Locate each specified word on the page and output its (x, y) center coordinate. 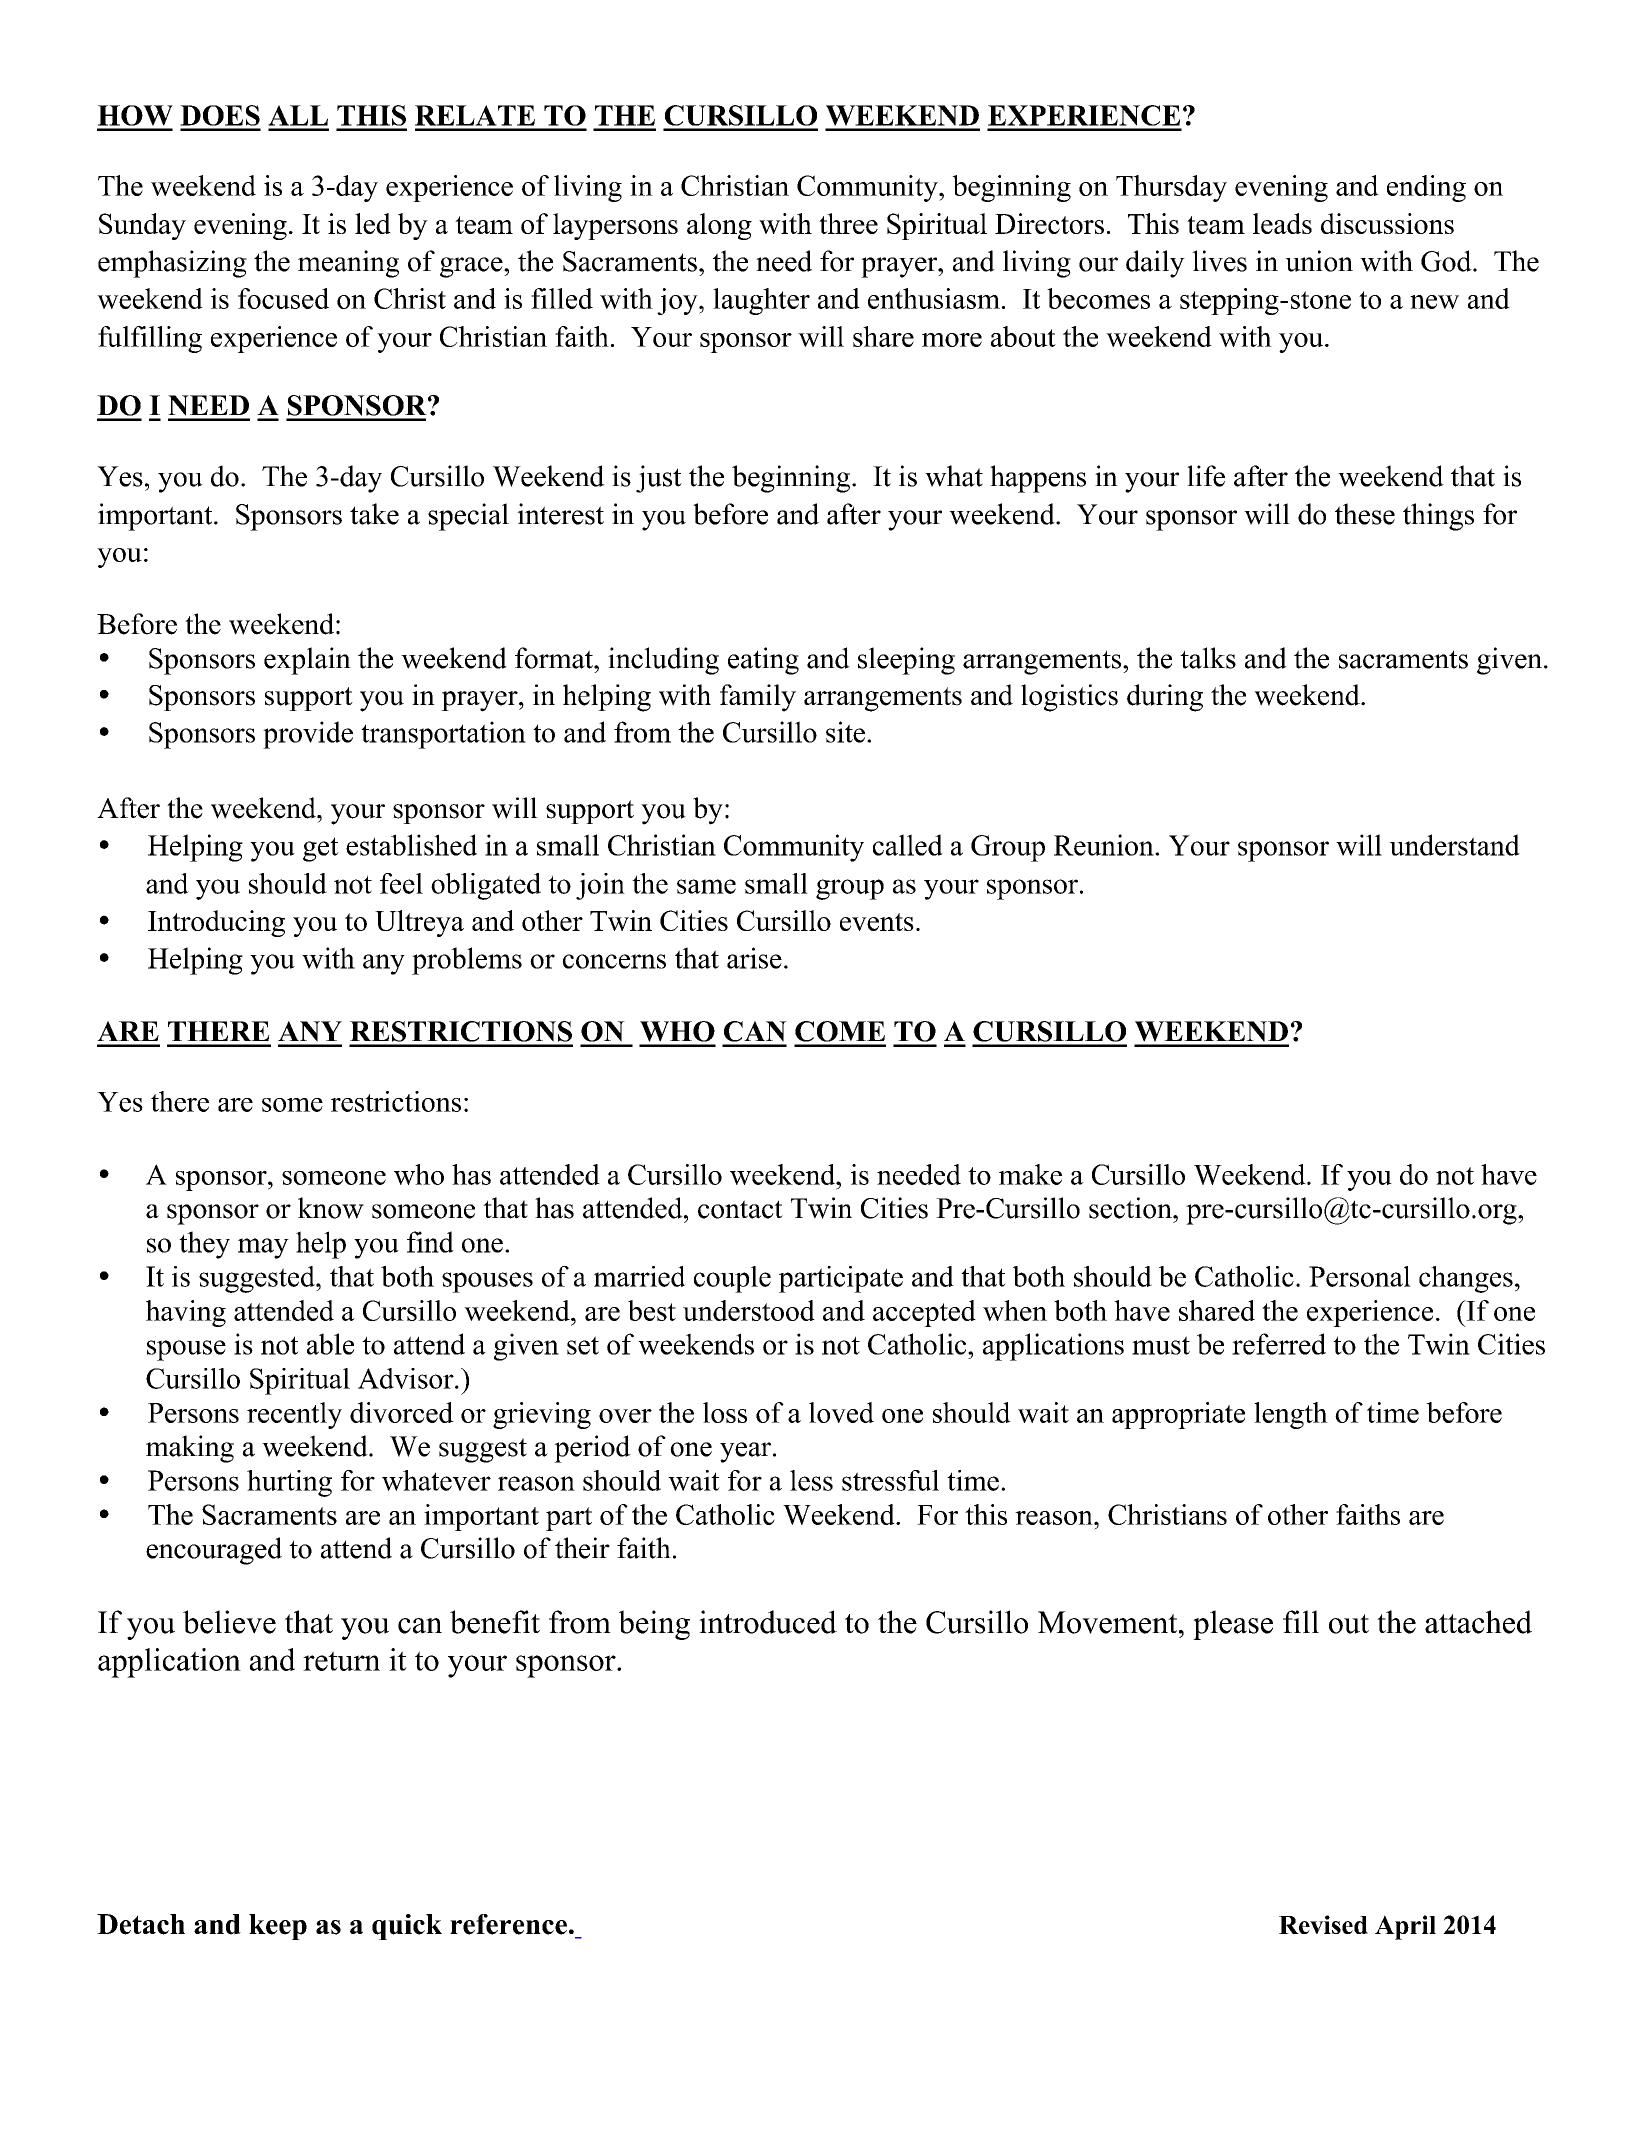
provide (308, 735)
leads (1282, 223)
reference (508, 1924)
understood (749, 1310)
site (845, 732)
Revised (1323, 1924)
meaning (348, 264)
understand (1454, 845)
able (330, 1344)
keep (278, 1927)
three (848, 223)
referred (1279, 1344)
